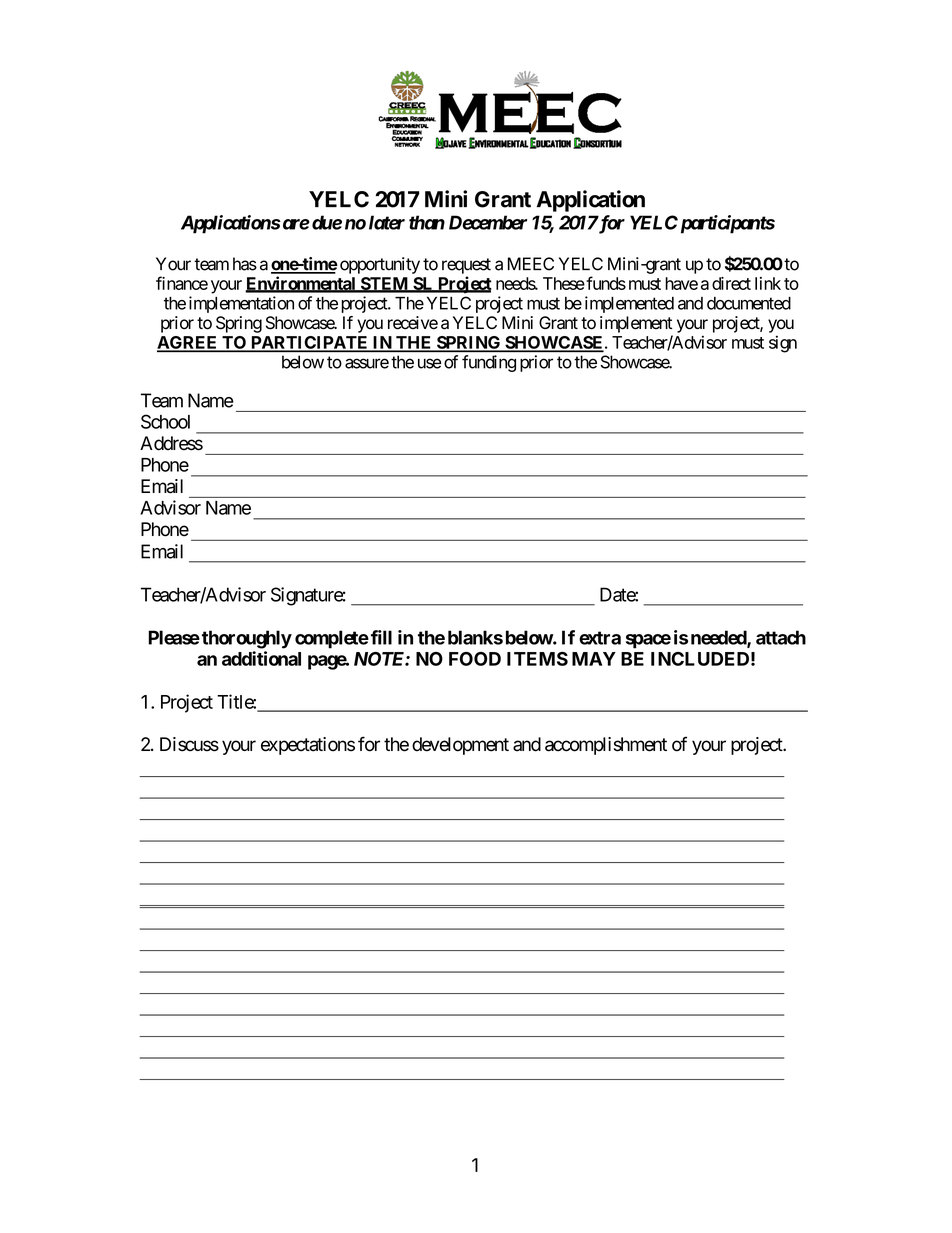 This screenshot has width=952, height=1233. What do you see at coordinates (719, 638) in the screenshot?
I see `needed` at bounding box center [719, 638].
